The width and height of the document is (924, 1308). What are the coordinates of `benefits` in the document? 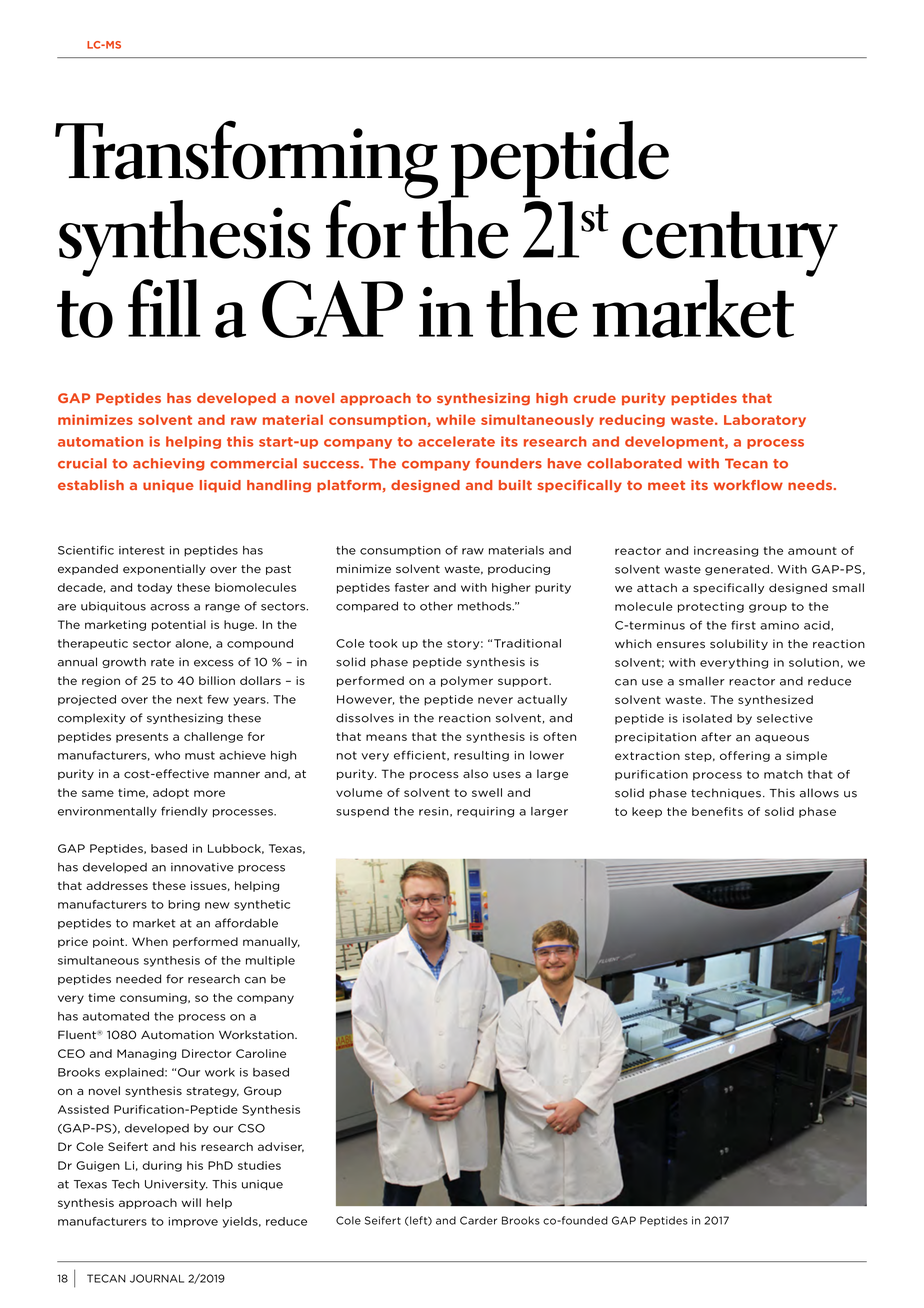 It's located at (717, 811).
